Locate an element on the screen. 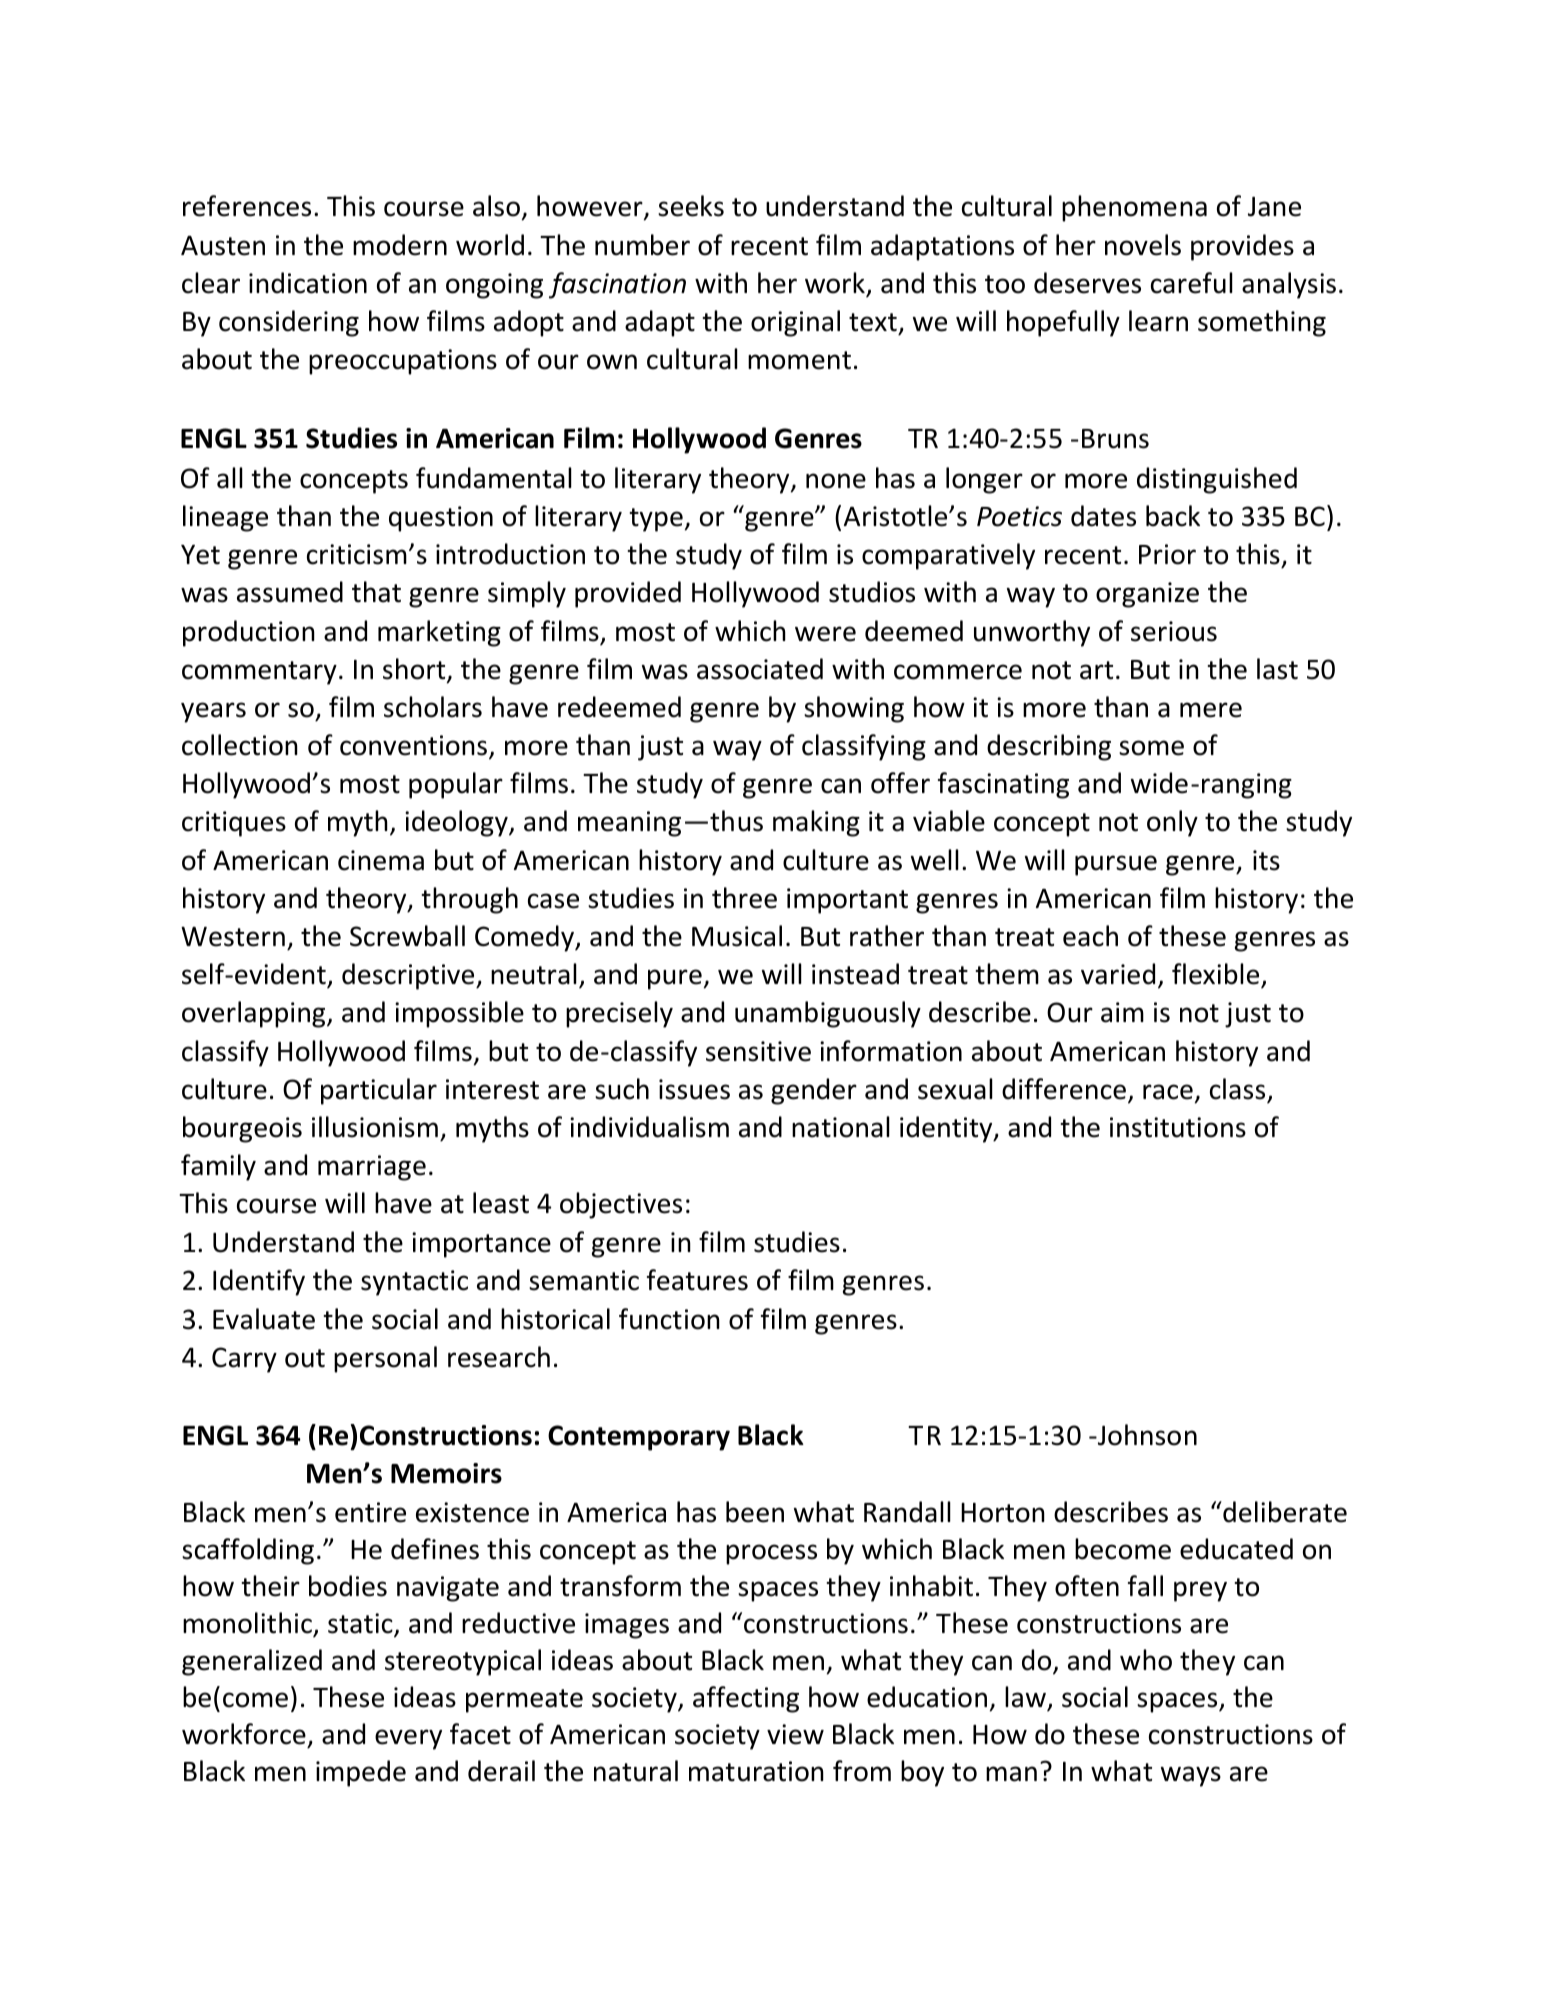 This screenshot has height=1997, width=1543. affecting is located at coordinates (746, 1699).
